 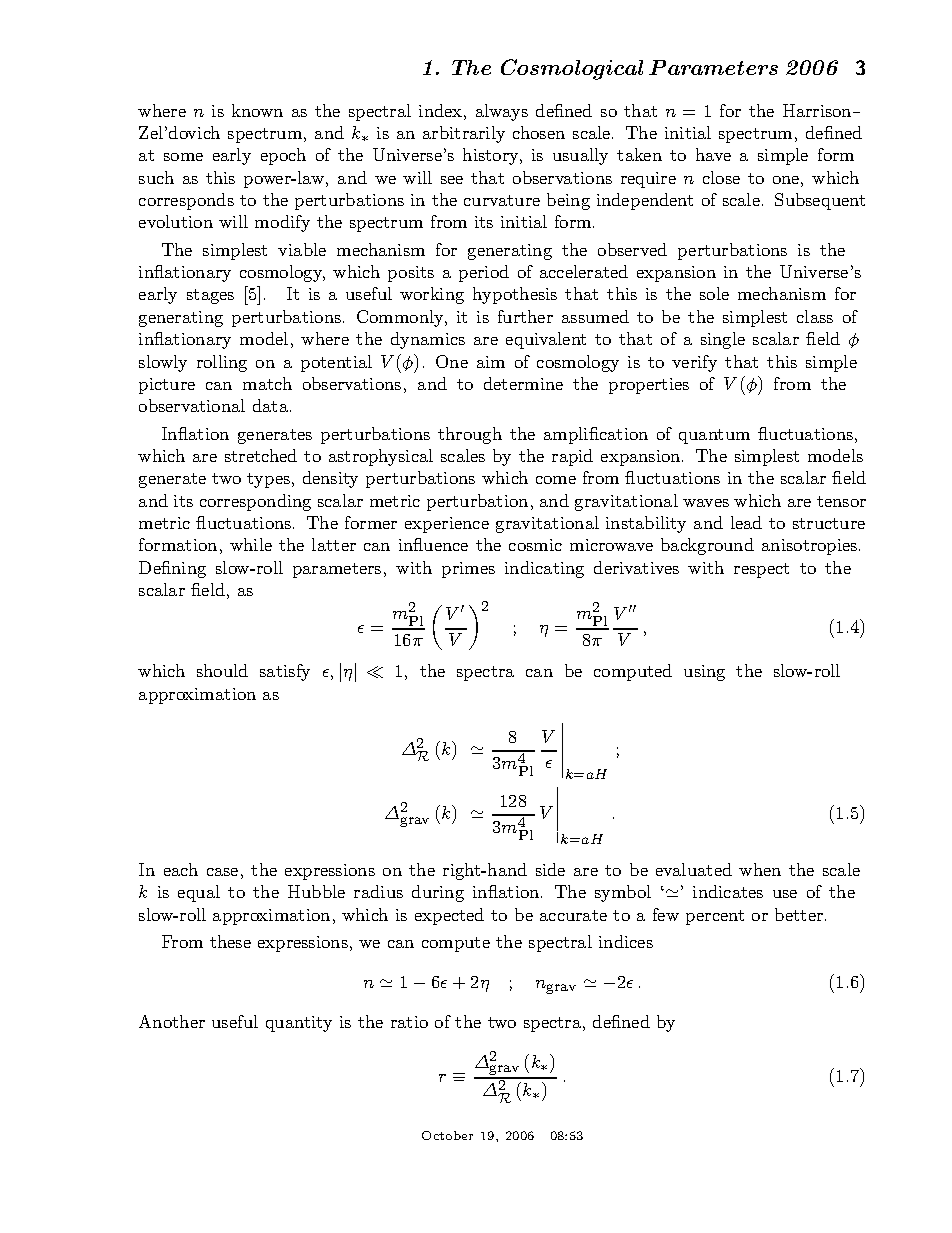 I want to click on quantity, so click(x=299, y=1024).
